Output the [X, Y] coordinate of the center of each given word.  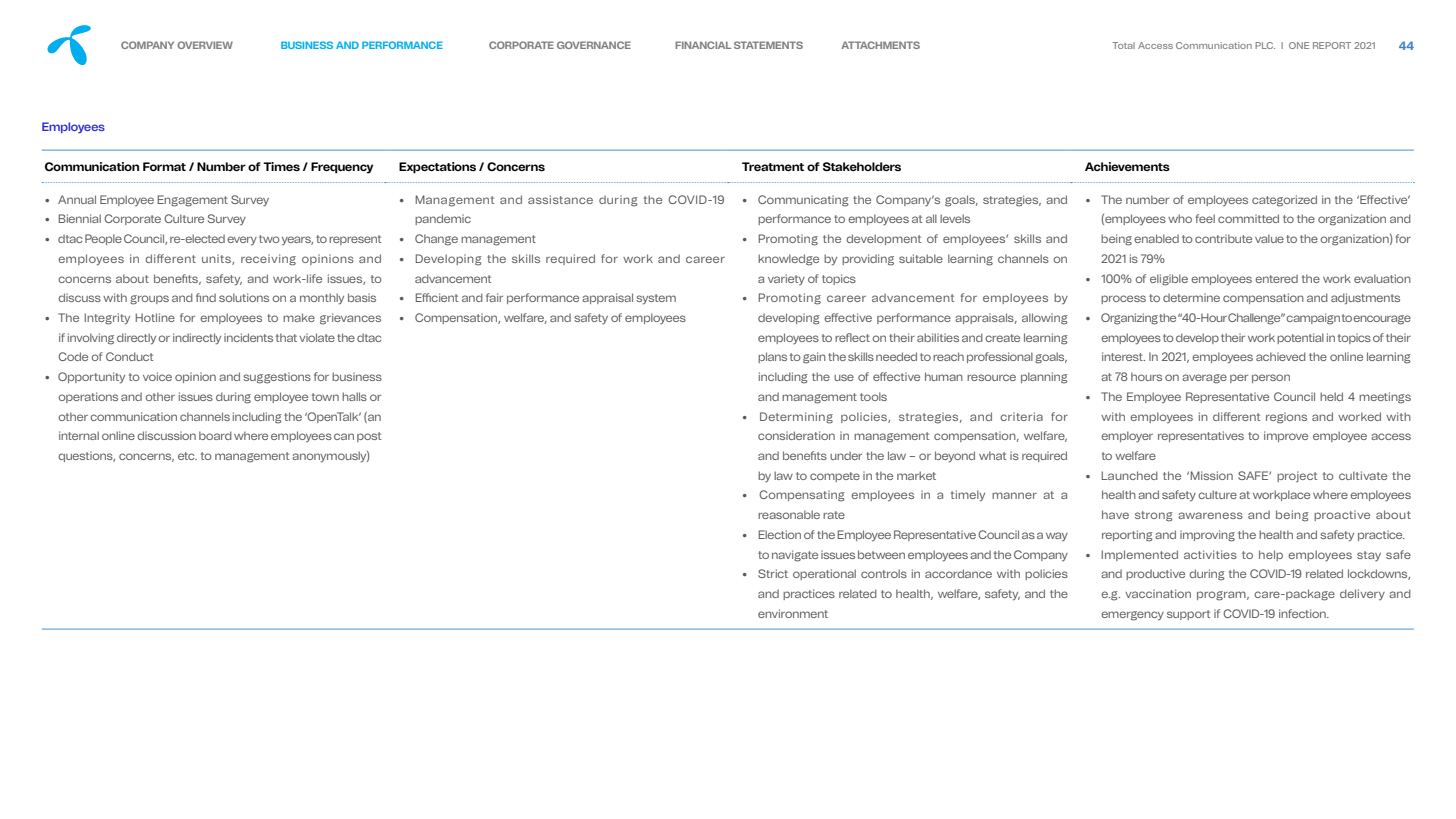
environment [793, 613]
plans [772, 357]
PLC [1265, 45]
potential [1300, 338]
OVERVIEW [205, 45]
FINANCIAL [703, 45]
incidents [248, 337]
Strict [773, 573]
